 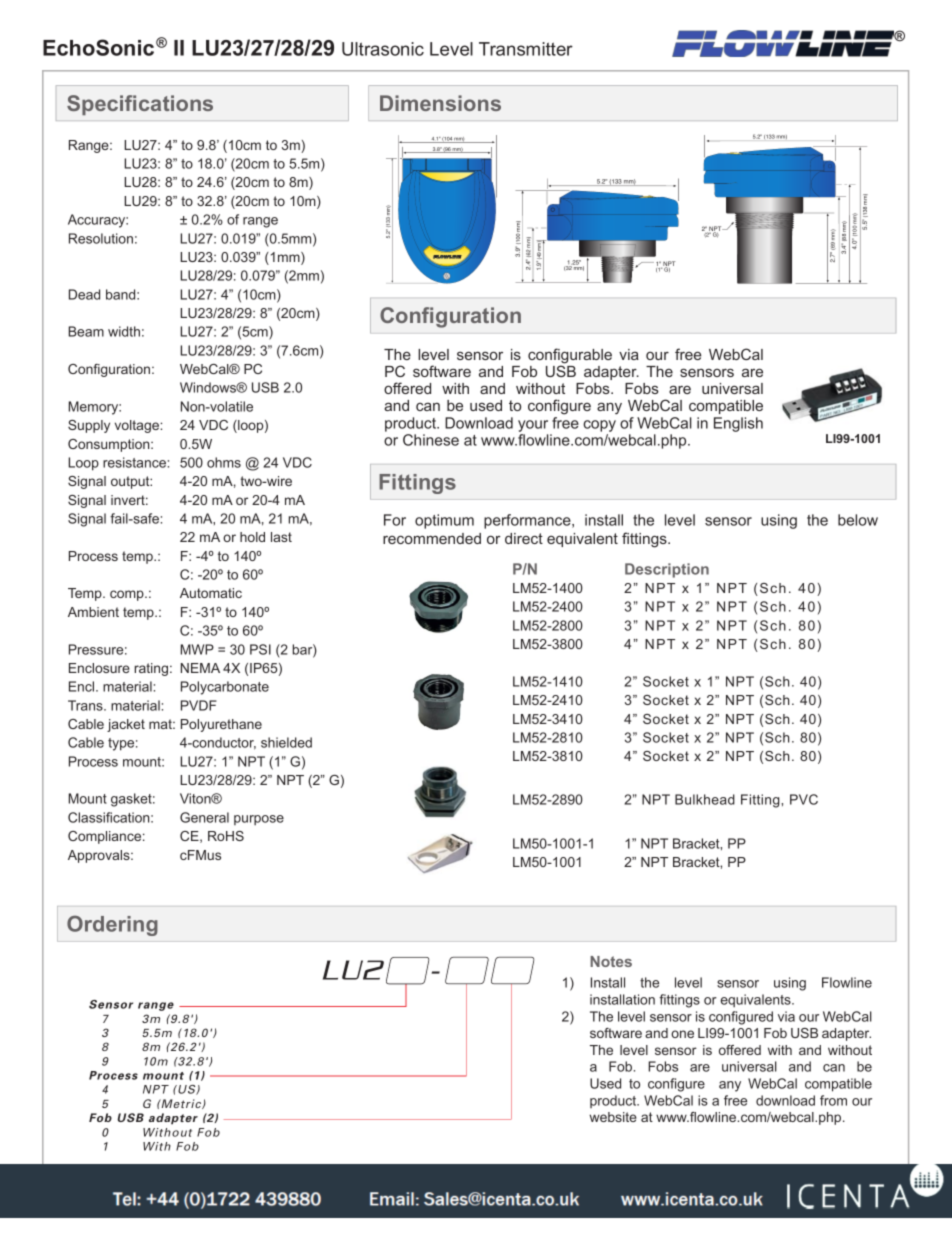 What do you see at coordinates (383, 49) in the screenshot?
I see `Ultrasonic` at bounding box center [383, 49].
